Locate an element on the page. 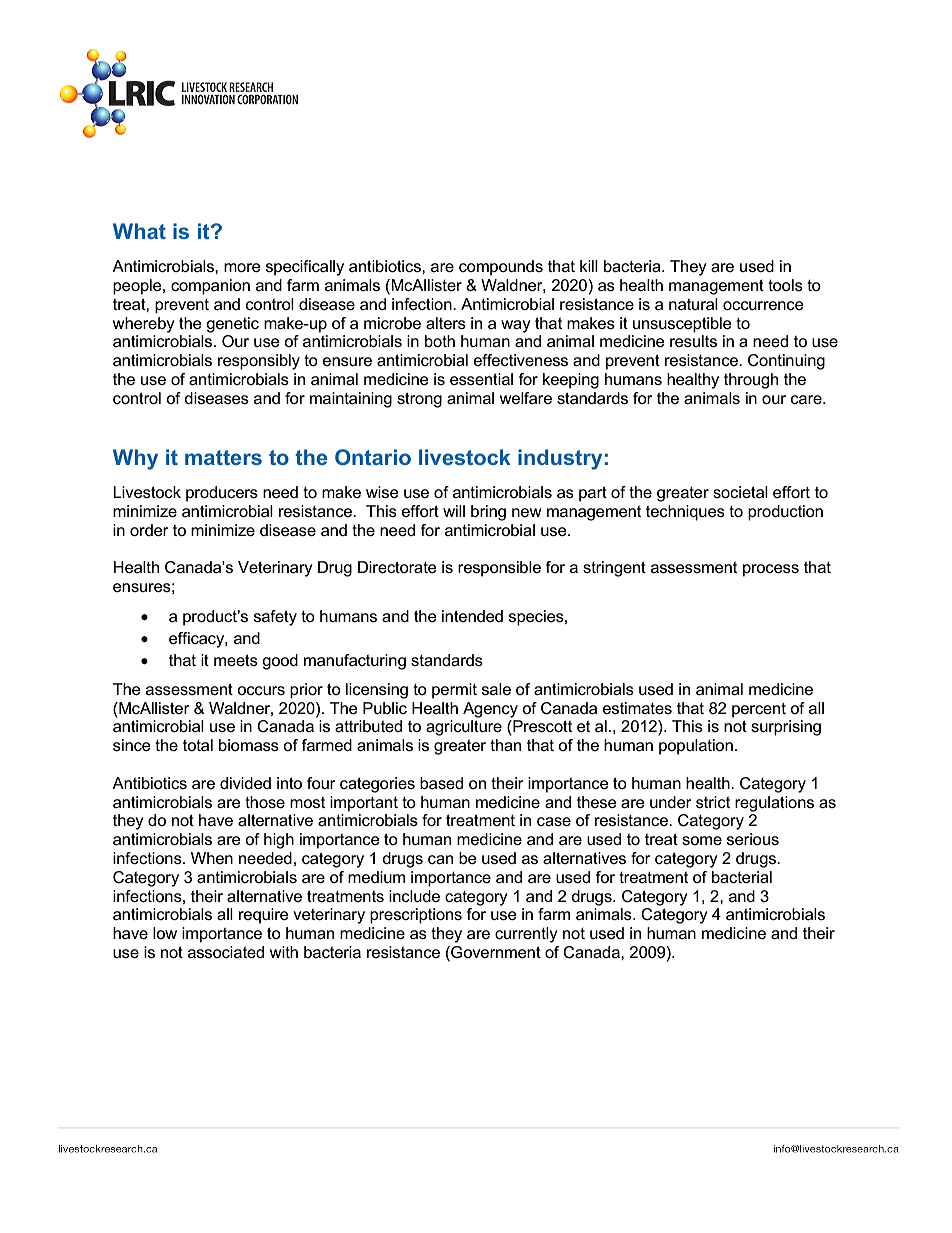 The width and height of the image is (952, 1233). natural is located at coordinates (693, 304).
